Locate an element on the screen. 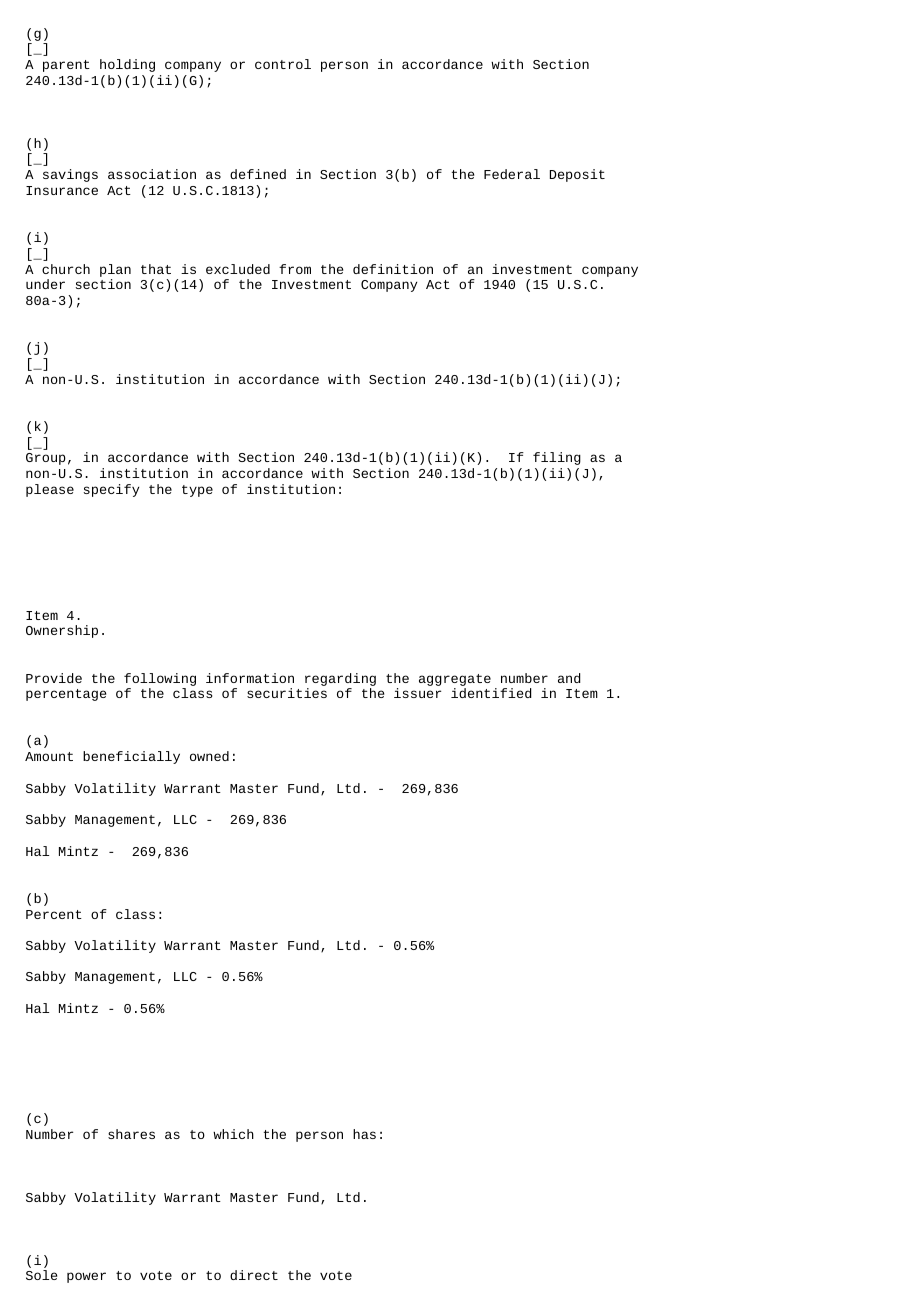 Image resolution: width=924 pixels, height=1308 pixels. shares is located at coordinates (131, 1134).
